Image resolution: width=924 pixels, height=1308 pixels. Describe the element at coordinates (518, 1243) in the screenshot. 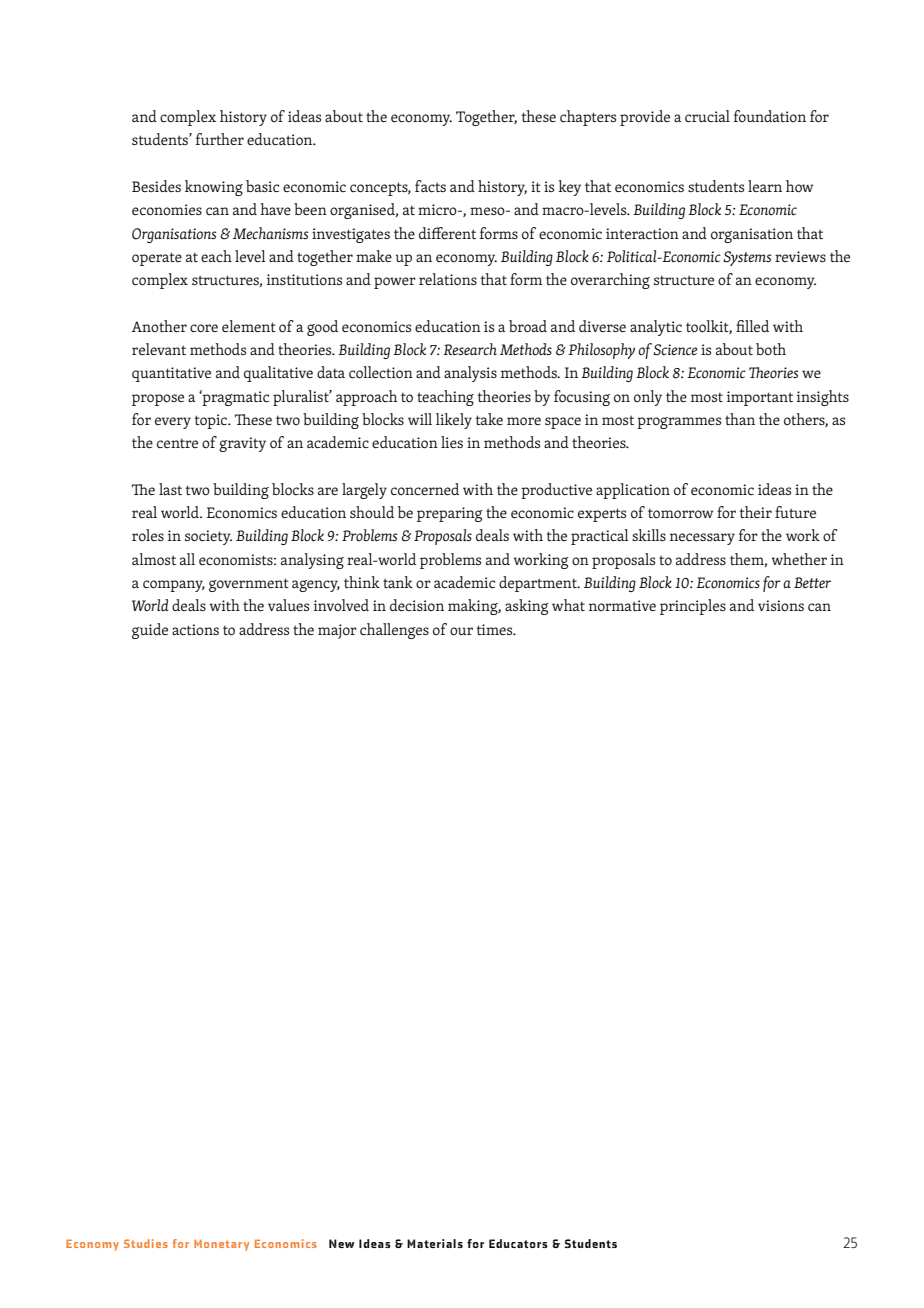

I see `Educators` at that location.
